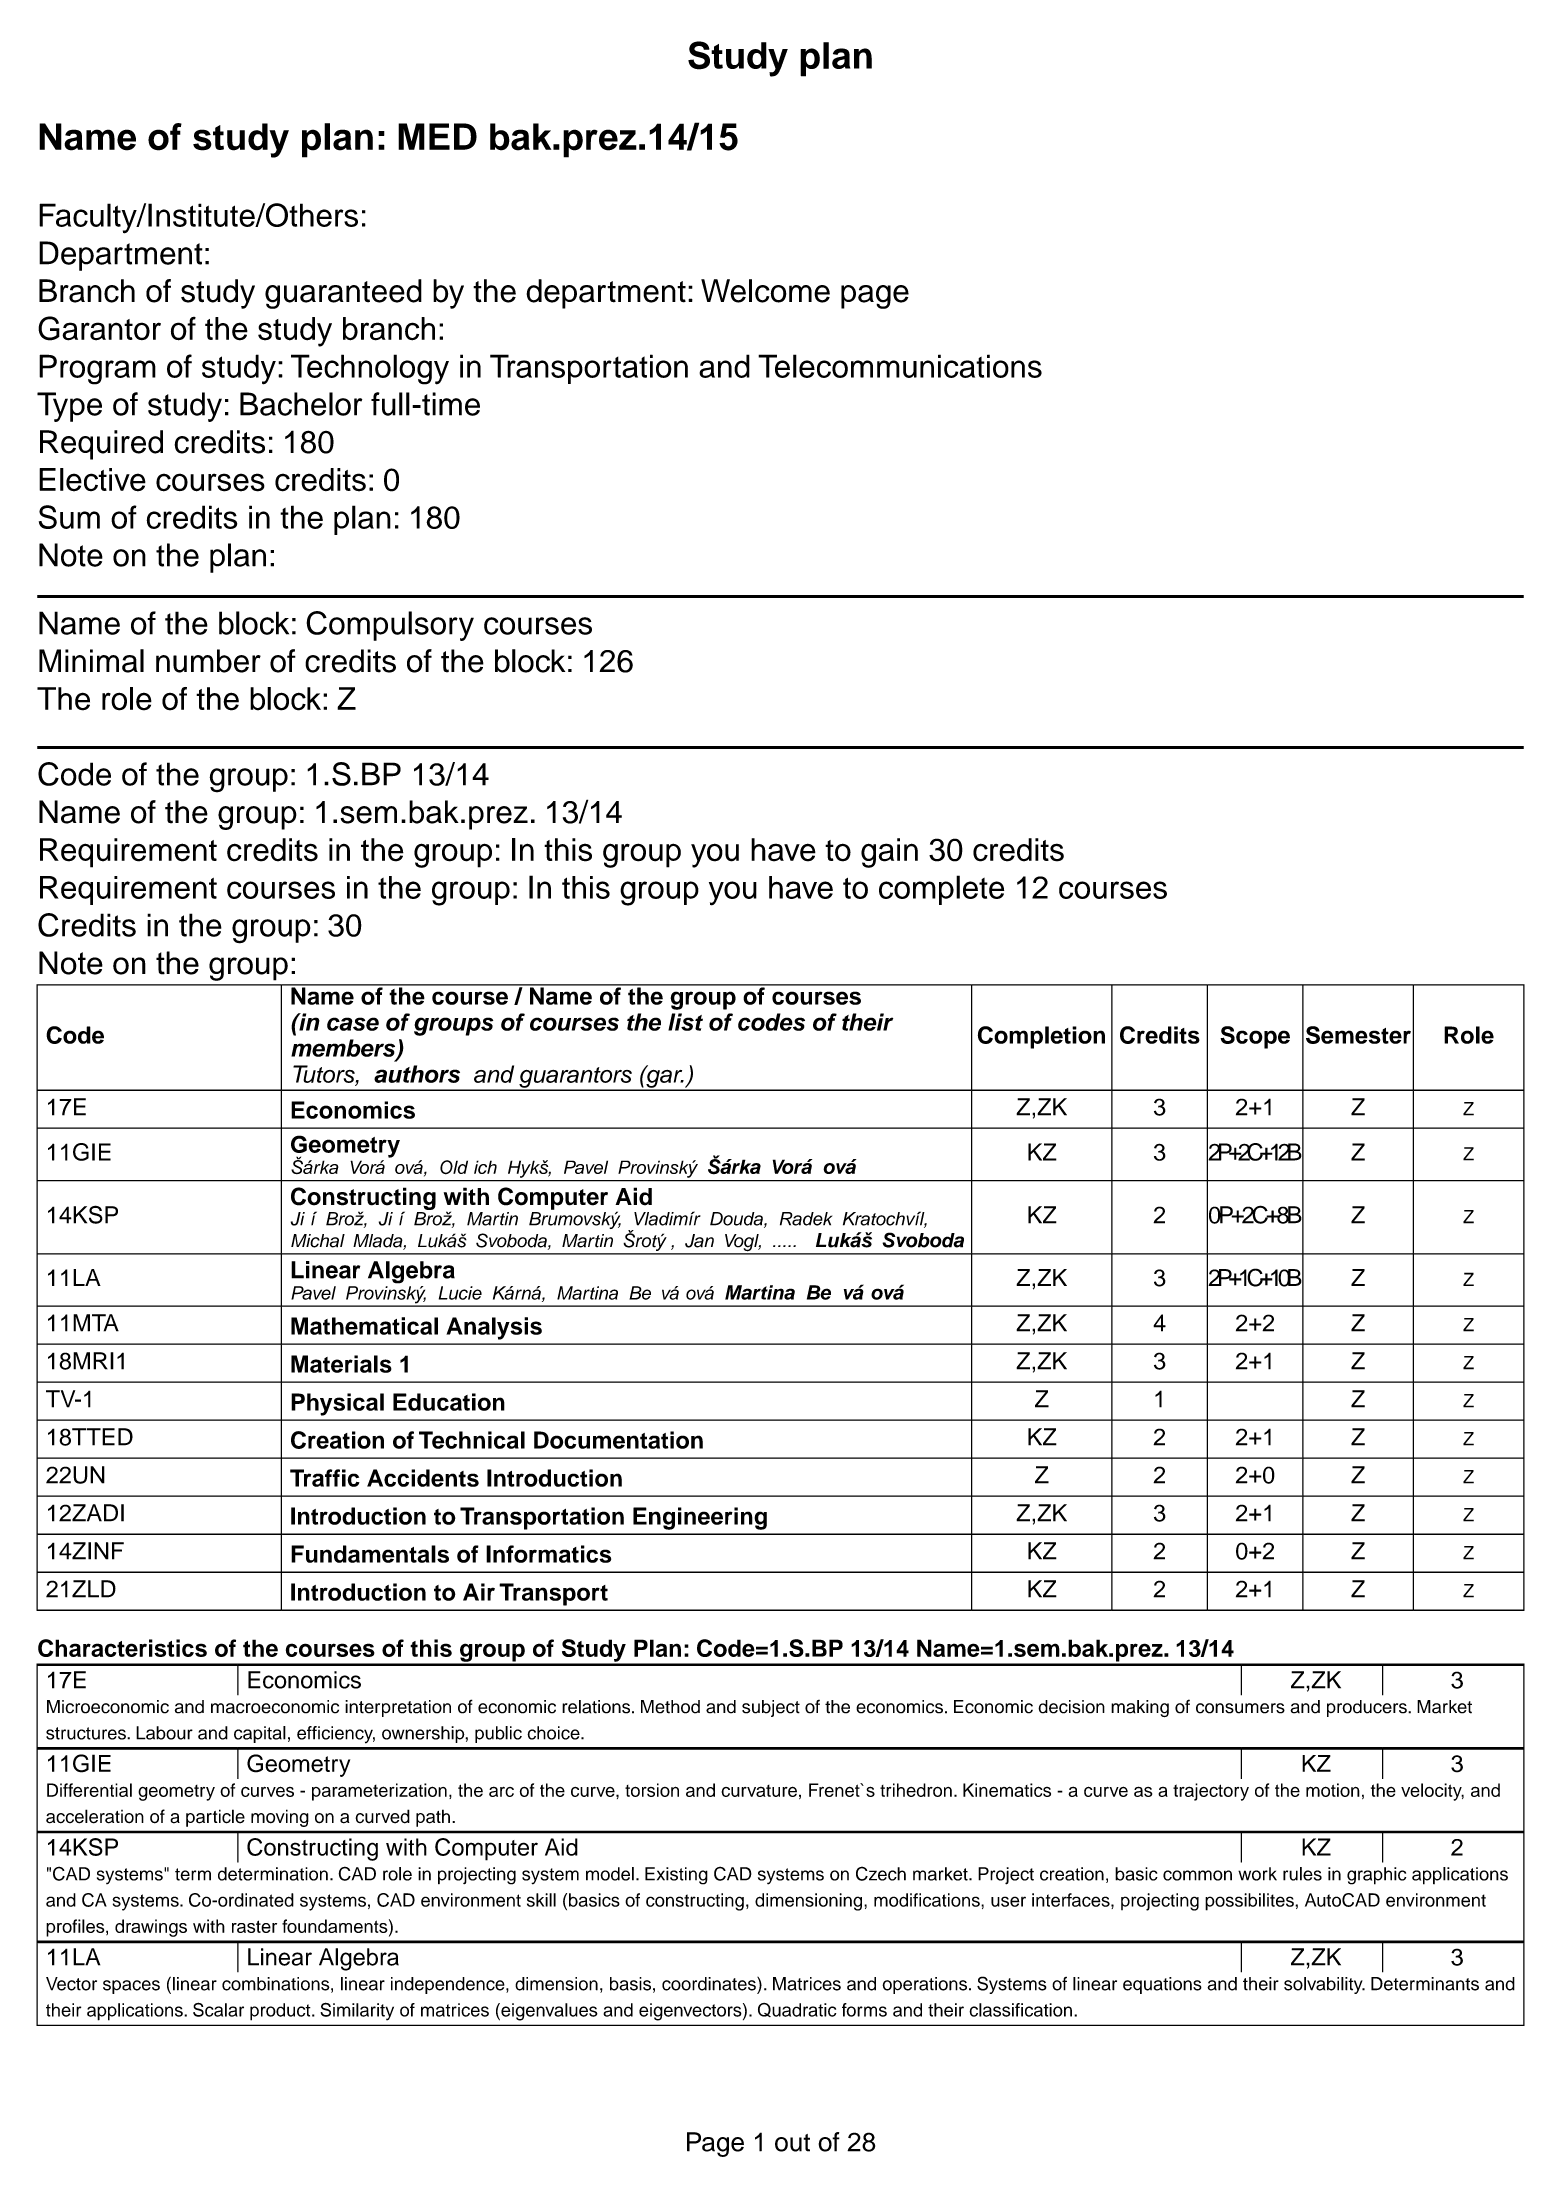 This screenshot has height=2207, width=1561. What do you see at coordinates (900, 366) in the screenshot?
I see `Telecommunications` at bounding box center [900, 366].
